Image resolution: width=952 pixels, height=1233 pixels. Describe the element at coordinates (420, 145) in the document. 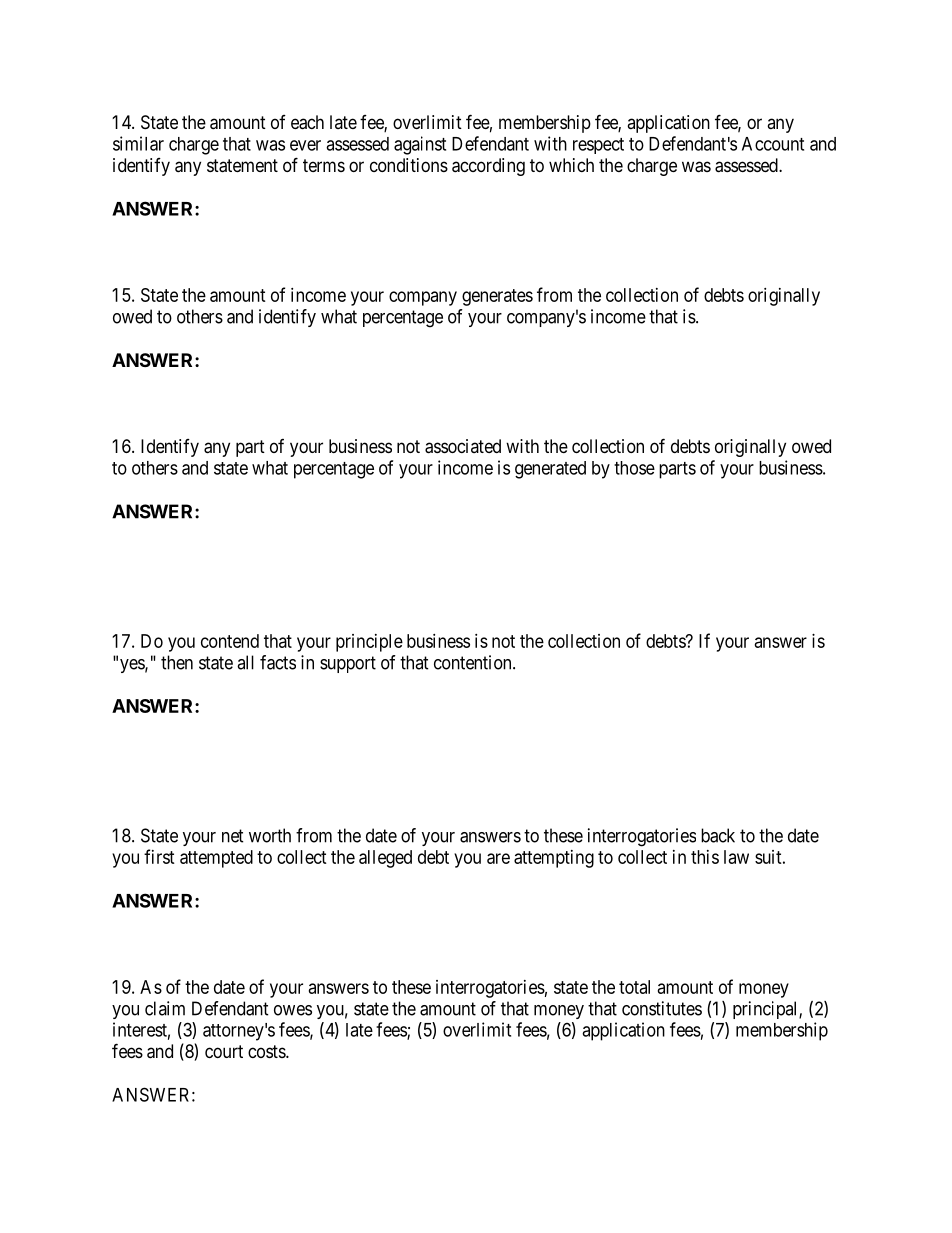

I see `against` at that location.
